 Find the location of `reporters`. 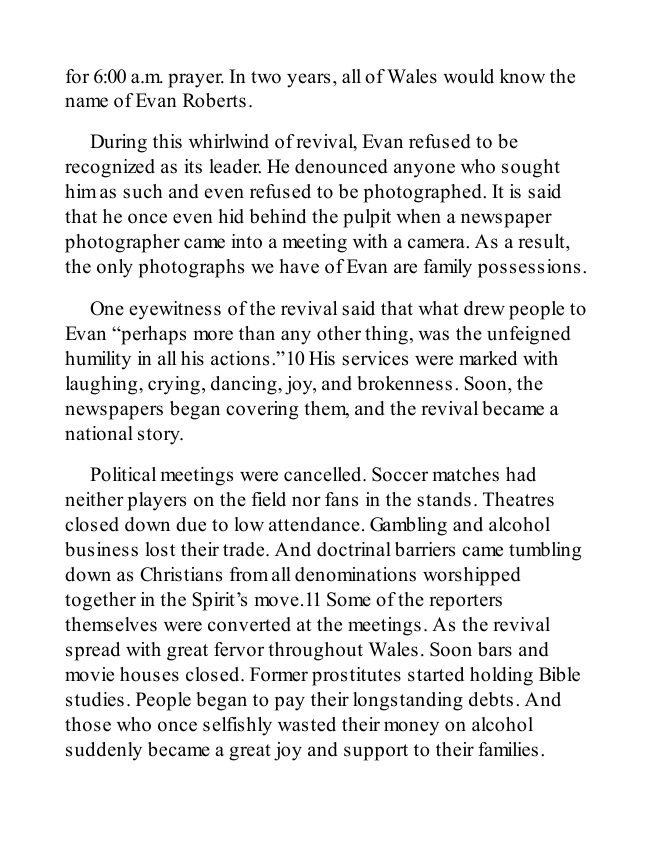

reporters is located at coordinates (465, 602).
